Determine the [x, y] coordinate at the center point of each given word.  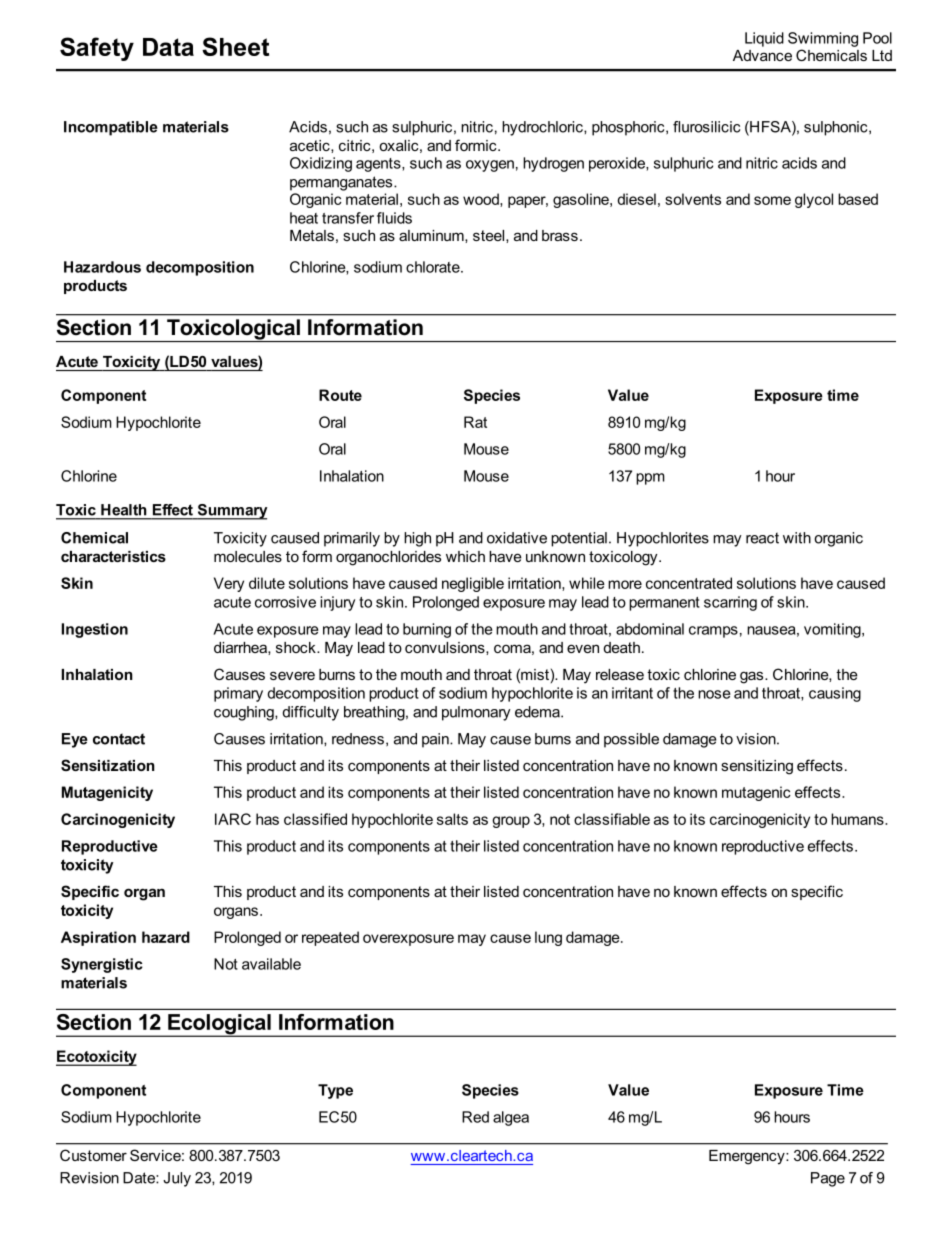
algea [511, 1118]
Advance [762, 55]
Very [229, 584]
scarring [730, 603]
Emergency [748, 1157]
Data [168, 47]
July [177, 1179]
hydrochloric [543, 128]
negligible [473, 584]
